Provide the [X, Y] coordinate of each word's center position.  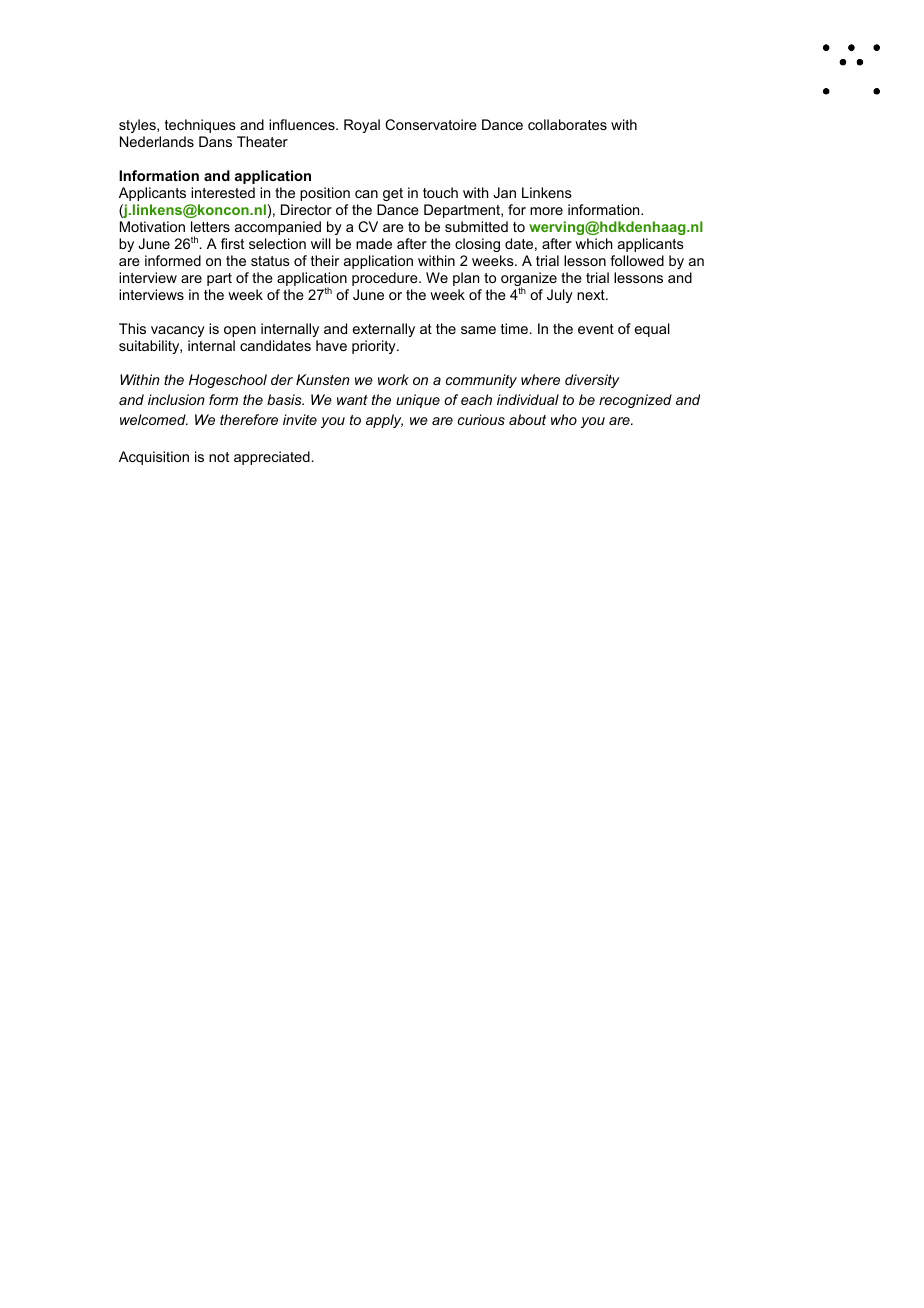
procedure [386, 279]
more [546, 211]
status [270, 261]
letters [210, 226]
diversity [592, 381]
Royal [362, 126]
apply [384, 421]
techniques [200, 126]
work [393, 379]
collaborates [567, 124]
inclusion [176, 399]
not [219, 457]
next [592, 295]
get [393, 194]
